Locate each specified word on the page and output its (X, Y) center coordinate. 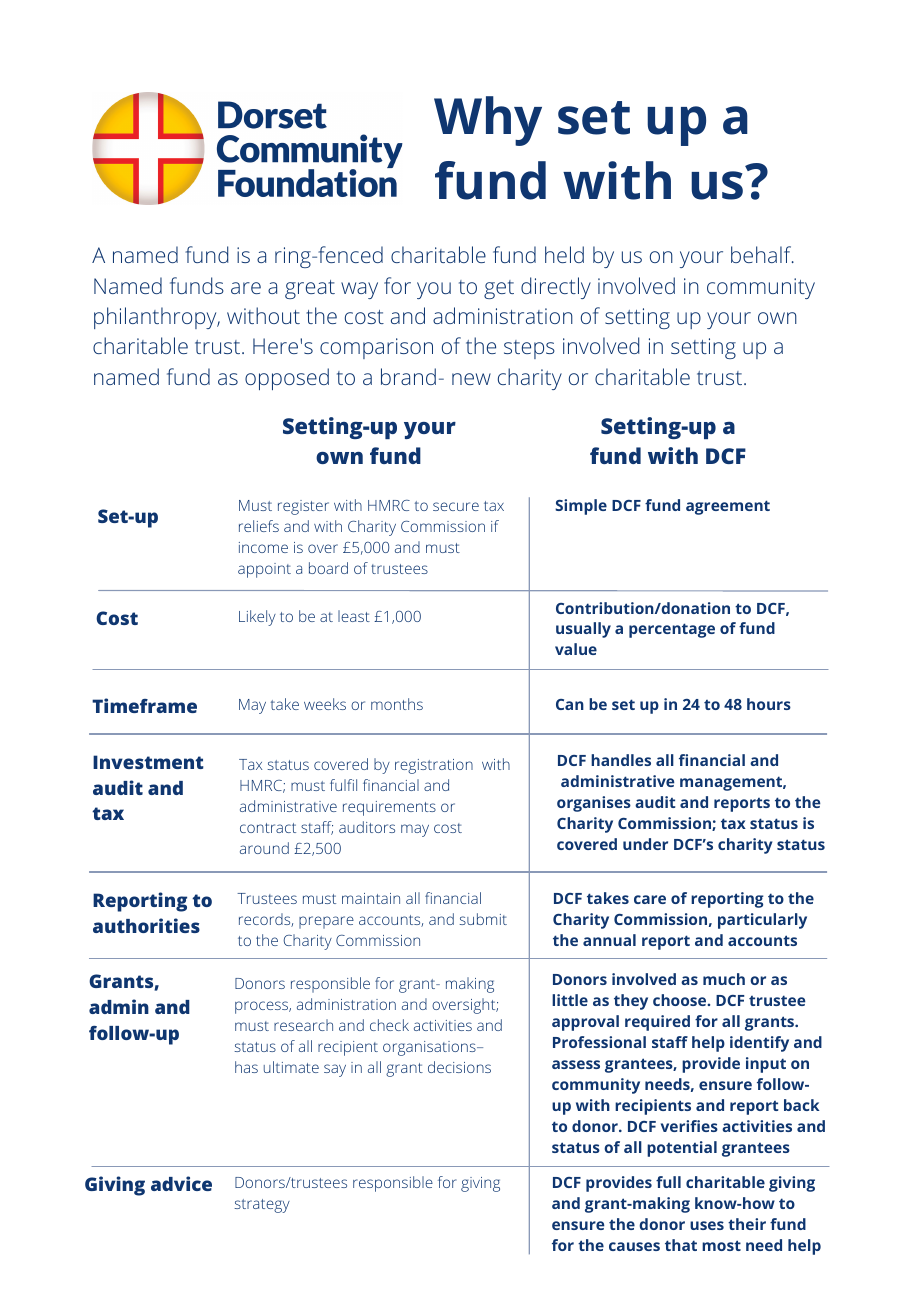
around (264, 848)
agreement (728, 507)
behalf (762, 254)
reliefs (259, 526)
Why (488, 121)
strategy (262, 1206)
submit (483, 919)
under (645, 844)
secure (456, 506)
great (310, 289)
